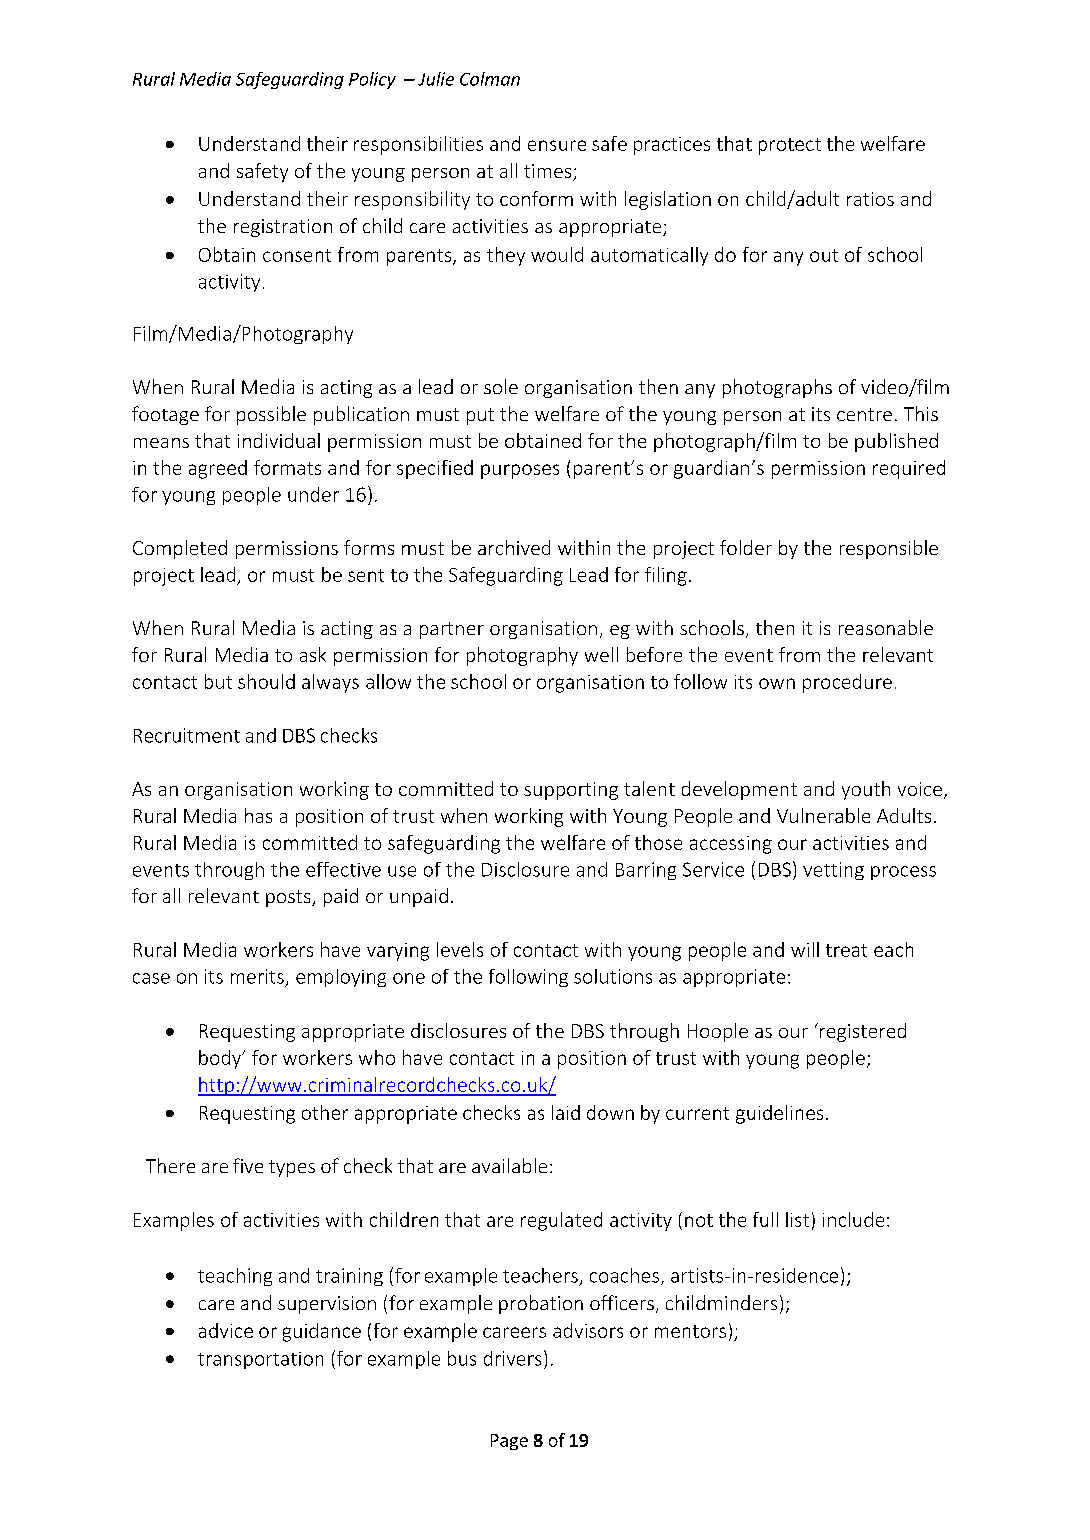 The height and width of the screenshot is (1540, 1090). Describe the element at coordinates (557, 145) in the screenshot. I see `ensure` at that location.
